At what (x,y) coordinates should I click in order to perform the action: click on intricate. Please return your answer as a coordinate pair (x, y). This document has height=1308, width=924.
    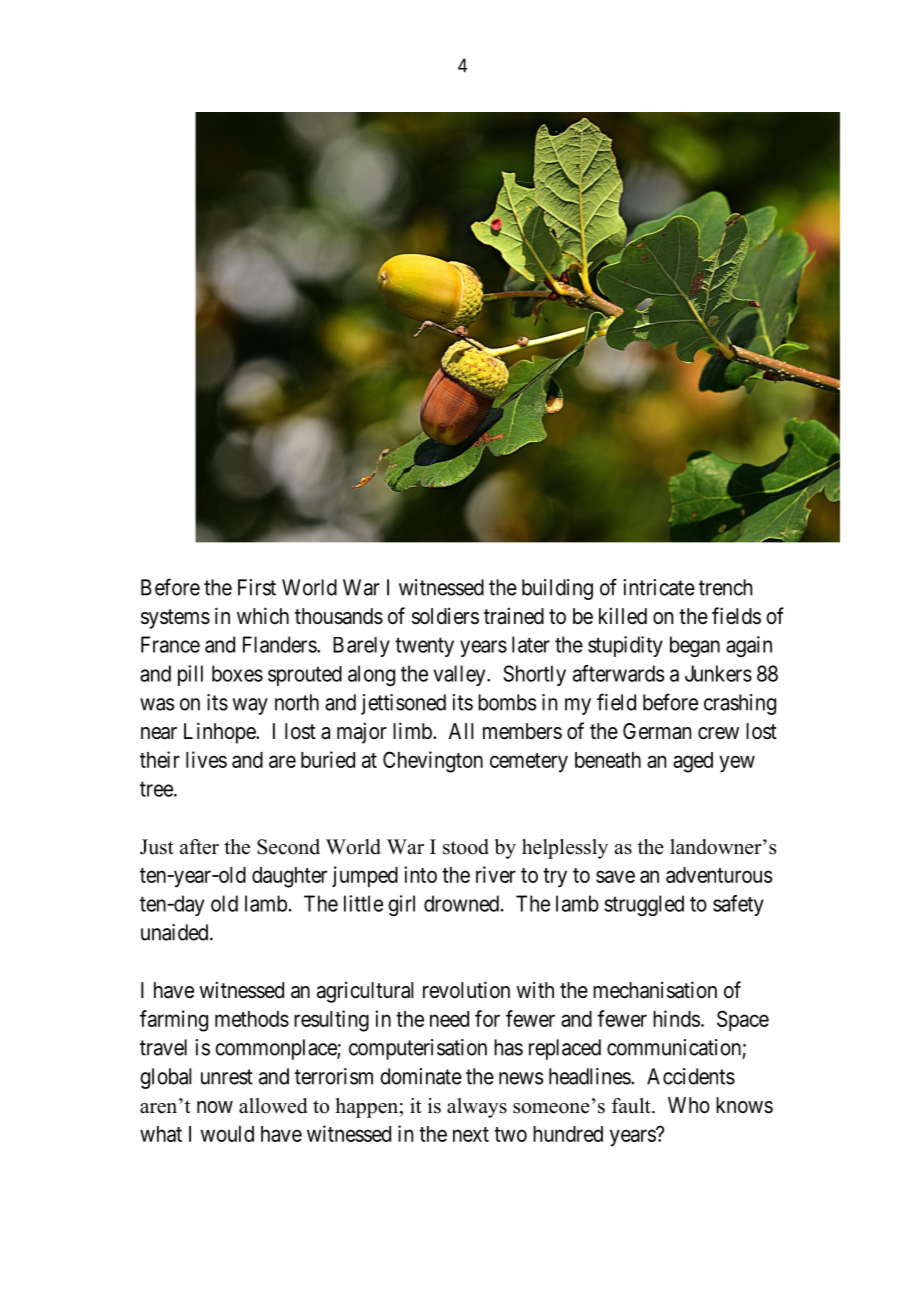
    Looking at the image, I should click on (659, 587).
